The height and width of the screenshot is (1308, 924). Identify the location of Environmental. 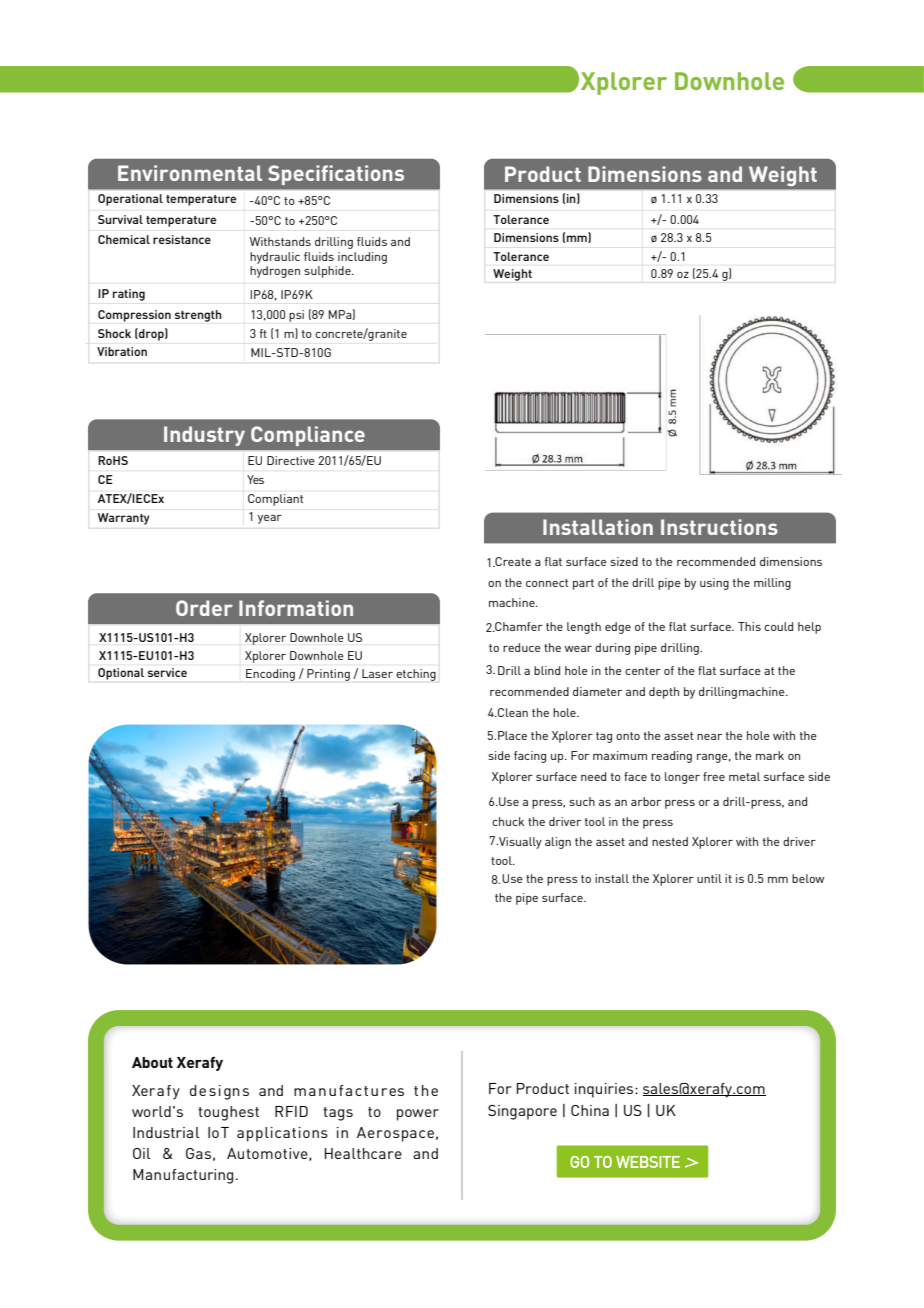
(190, 173).
